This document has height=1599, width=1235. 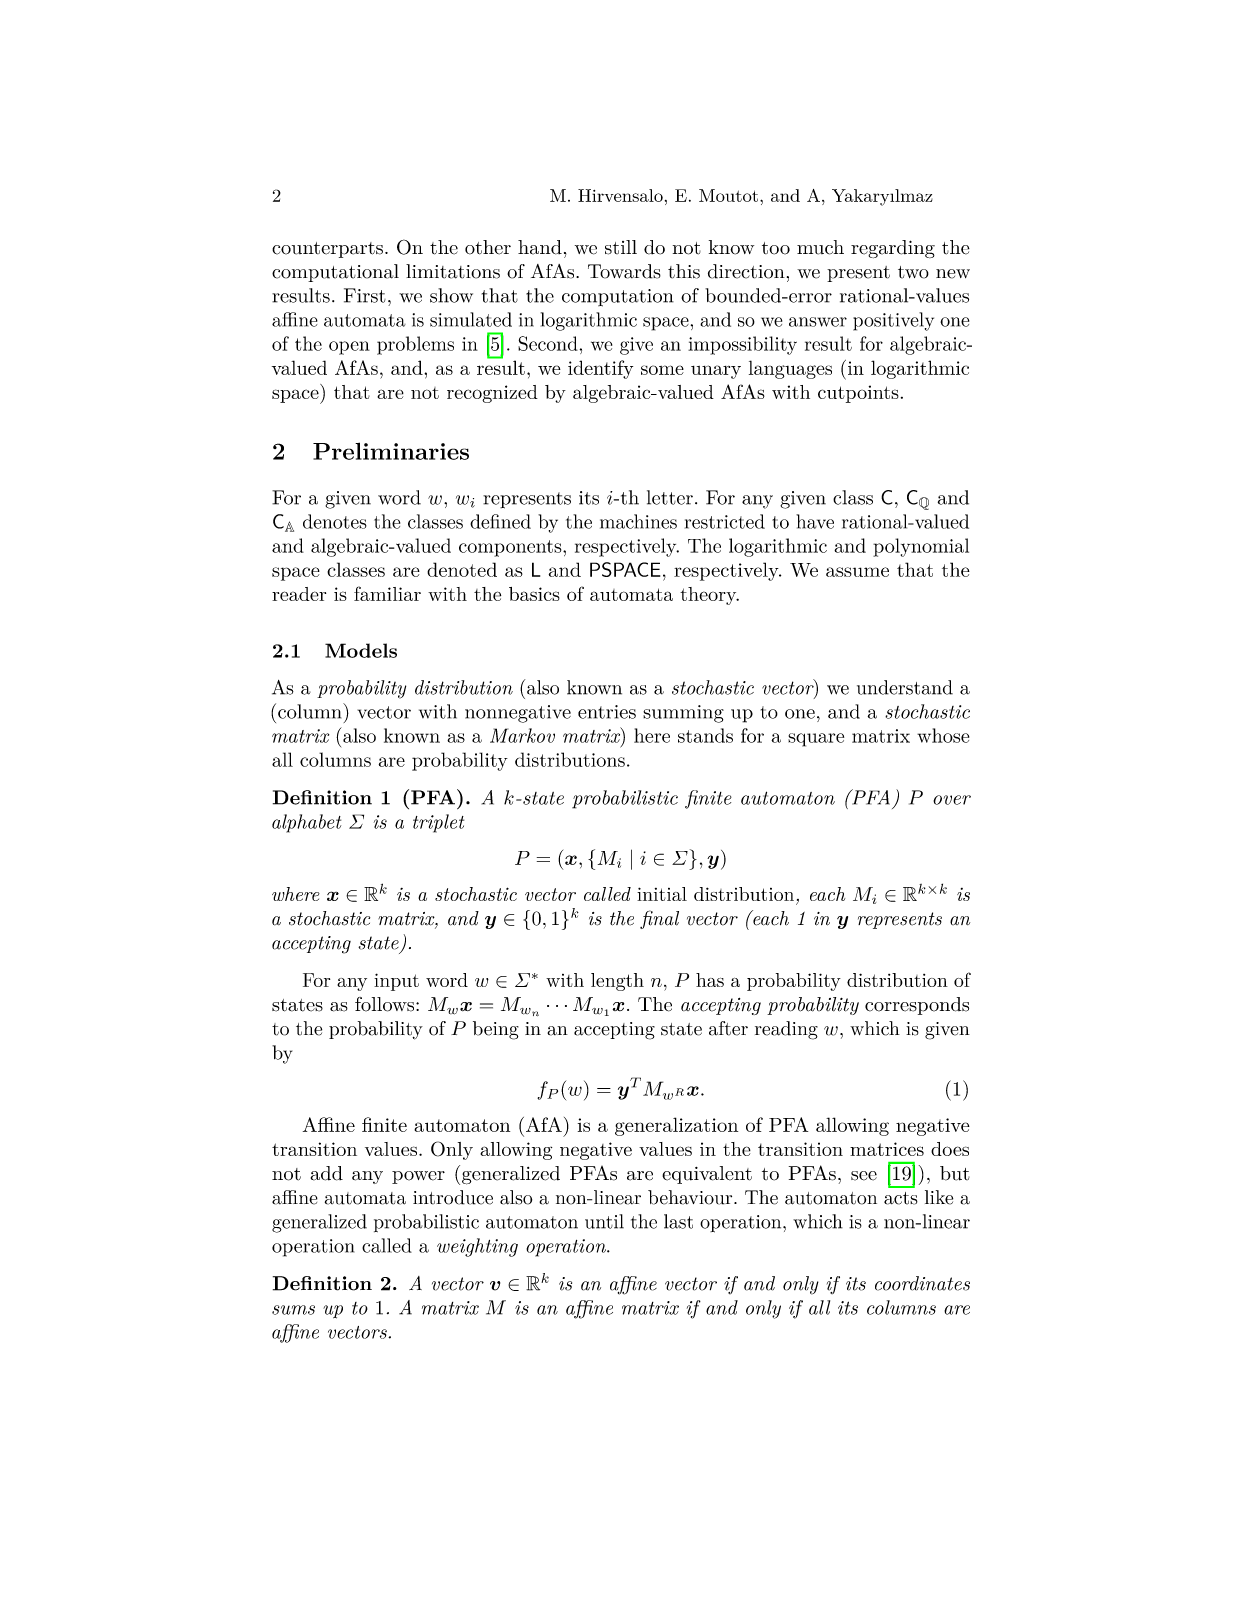 I want to click on Towards, so click(x=624, y=271).
